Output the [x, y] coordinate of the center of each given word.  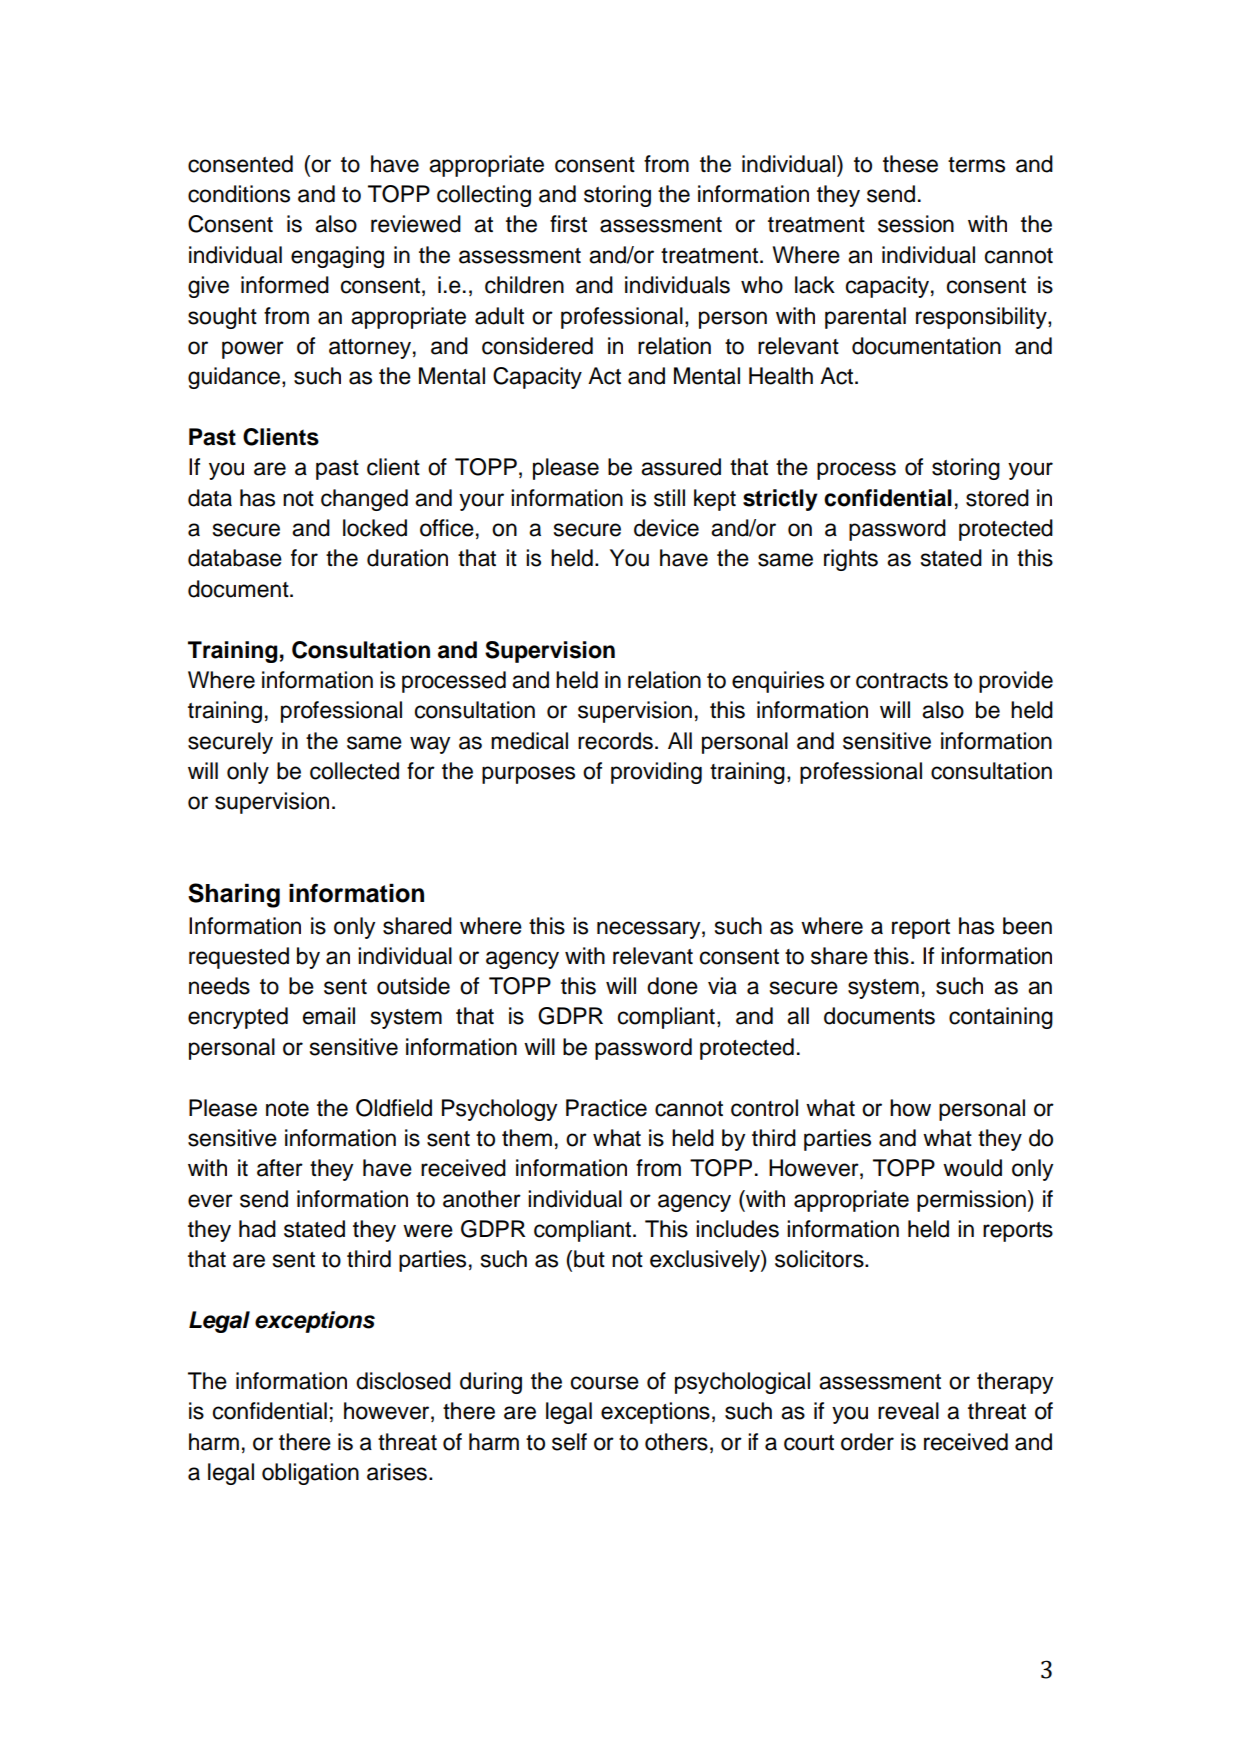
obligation [310, 1474]
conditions [239, 194]
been [1027, 926]
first [568, 224]
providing [656, 773]
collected [354, 771]
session [916, 224]
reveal [908, 1411]
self [569, 1442]
